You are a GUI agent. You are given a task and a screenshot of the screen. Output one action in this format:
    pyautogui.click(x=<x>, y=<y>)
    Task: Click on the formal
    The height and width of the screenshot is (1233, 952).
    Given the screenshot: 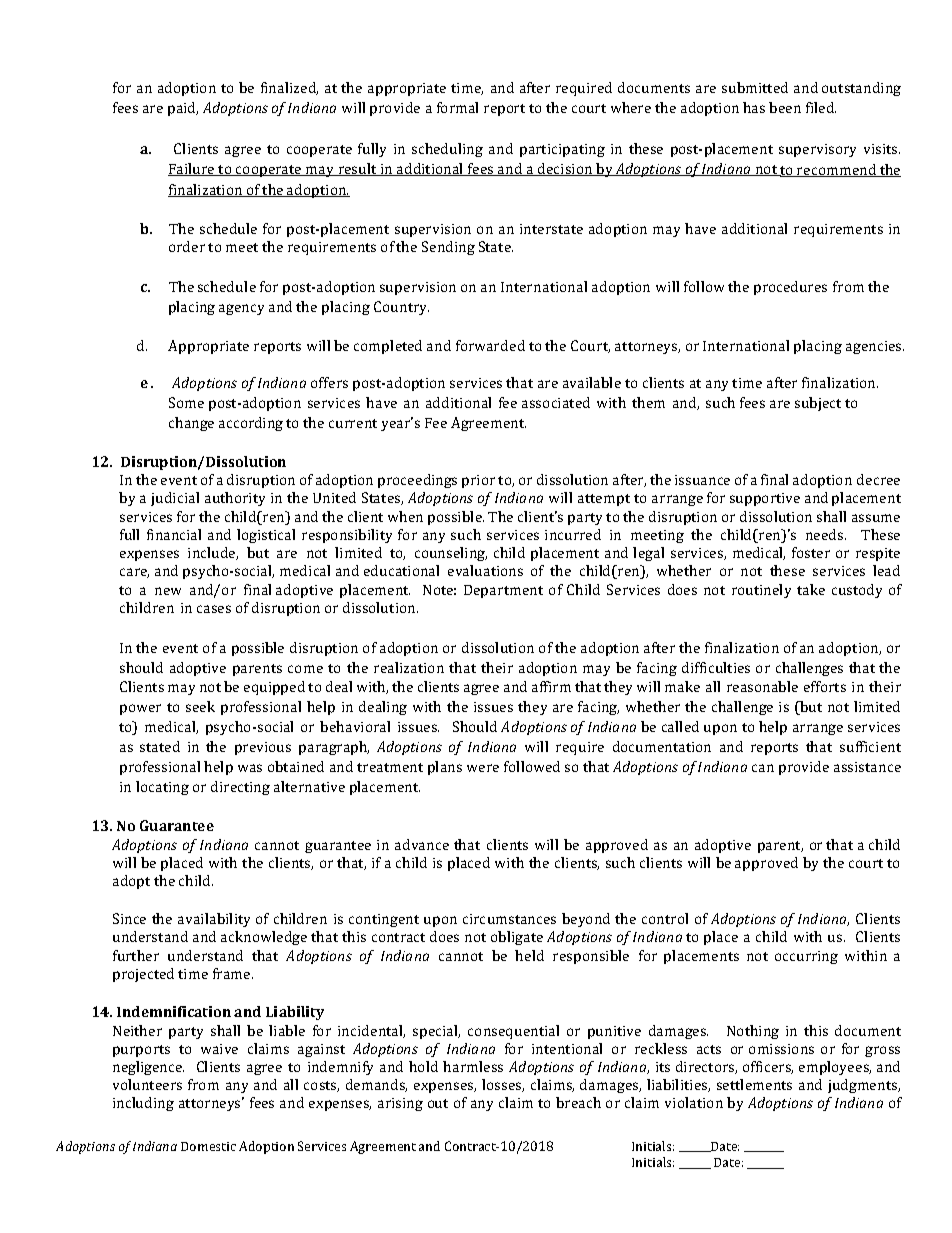 What is the action you would take?
    pyautogui.click(x=457, y=107)
